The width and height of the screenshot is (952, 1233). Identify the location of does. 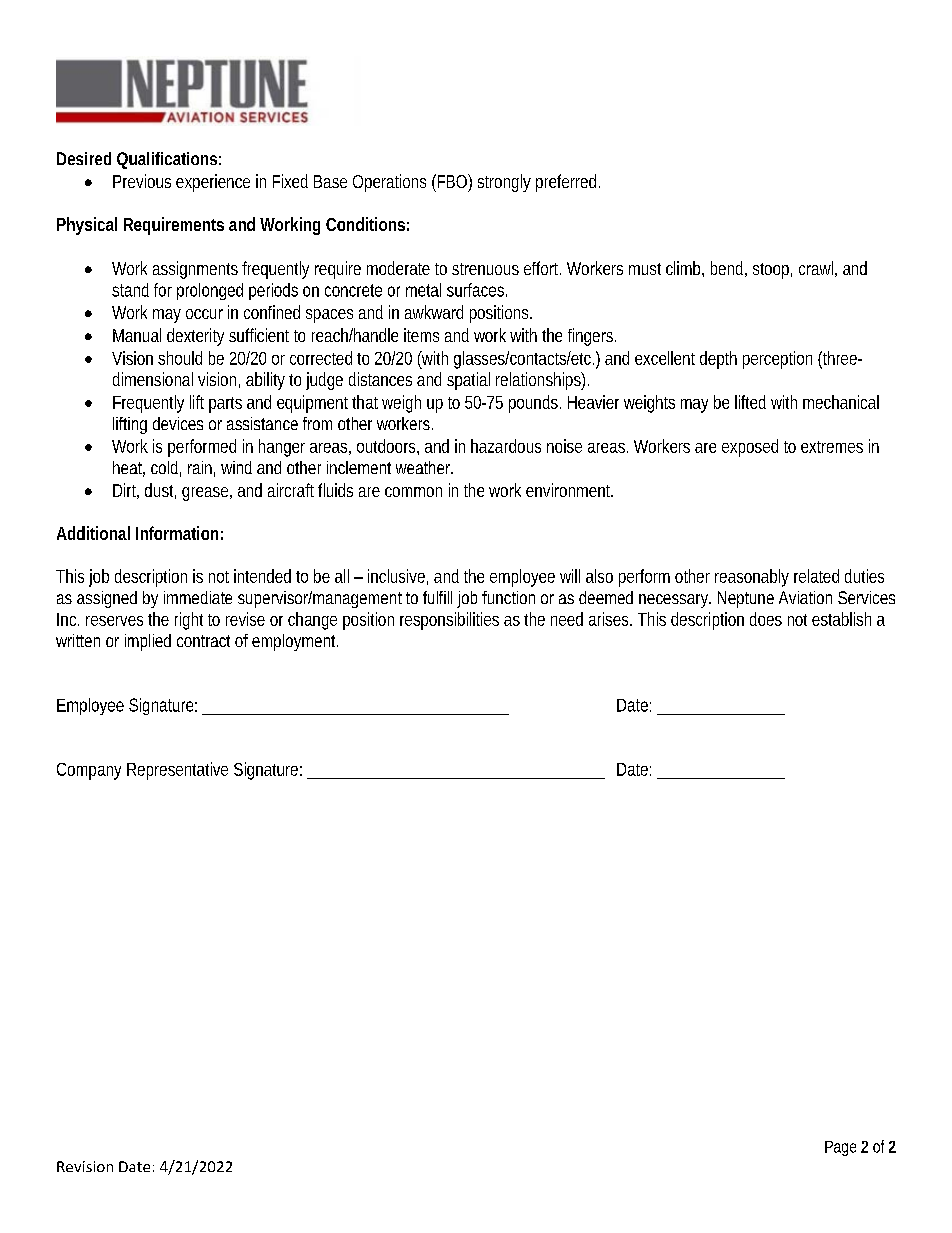
(766, 619).
